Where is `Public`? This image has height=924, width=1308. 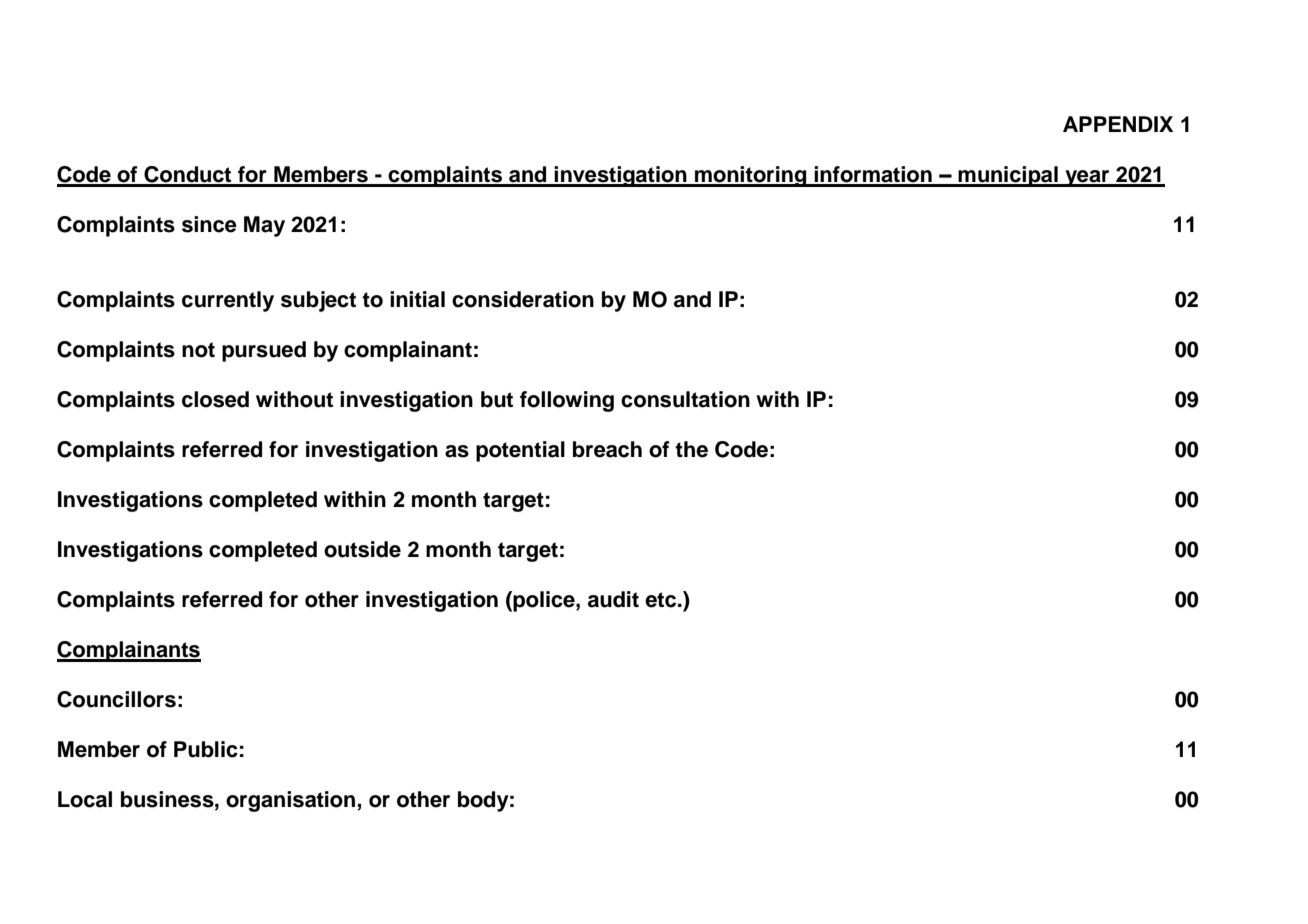 Public is located at coordinates (206, 749).
